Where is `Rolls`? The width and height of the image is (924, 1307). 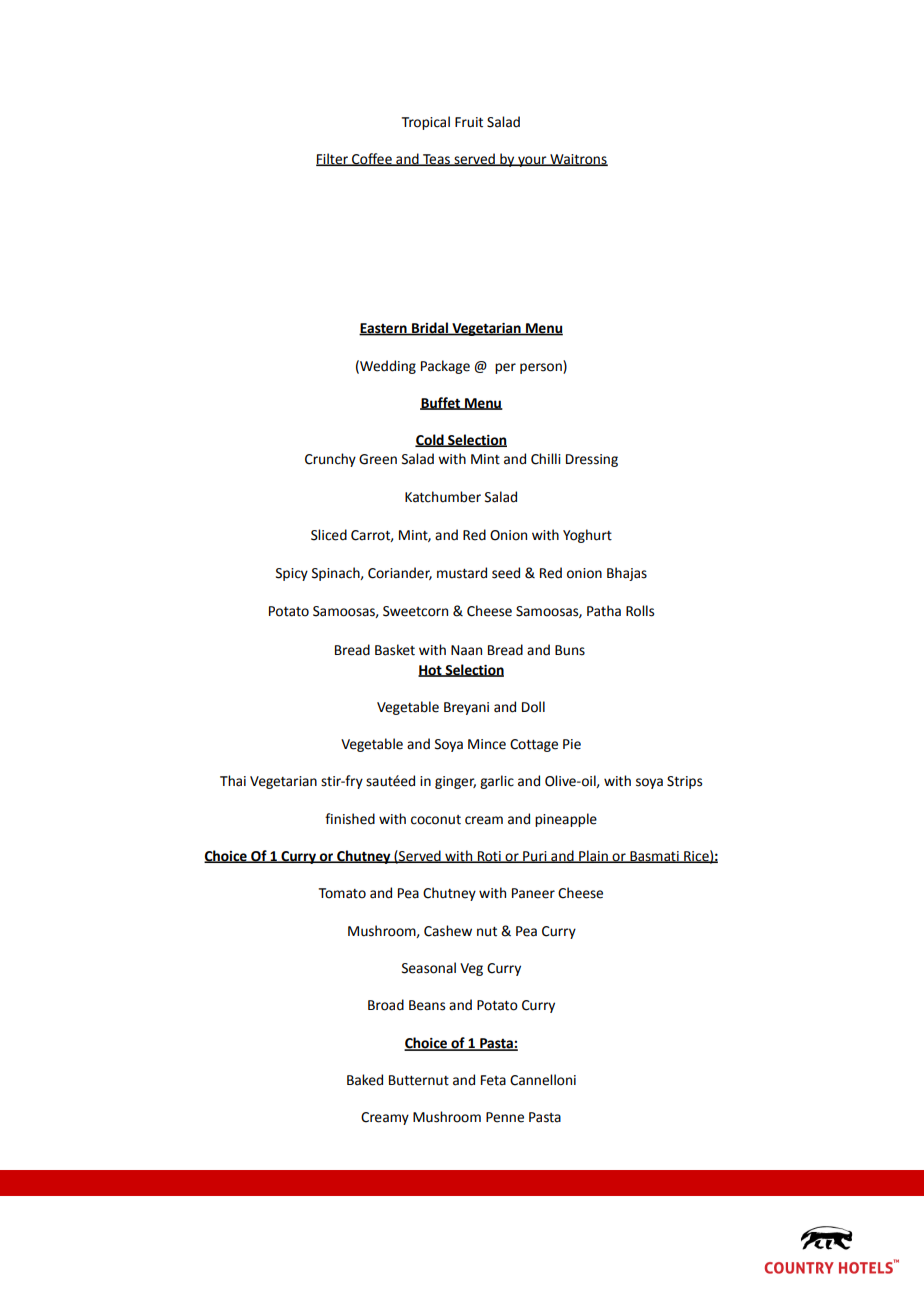 Rolls is located at coordinates (640, 611).
